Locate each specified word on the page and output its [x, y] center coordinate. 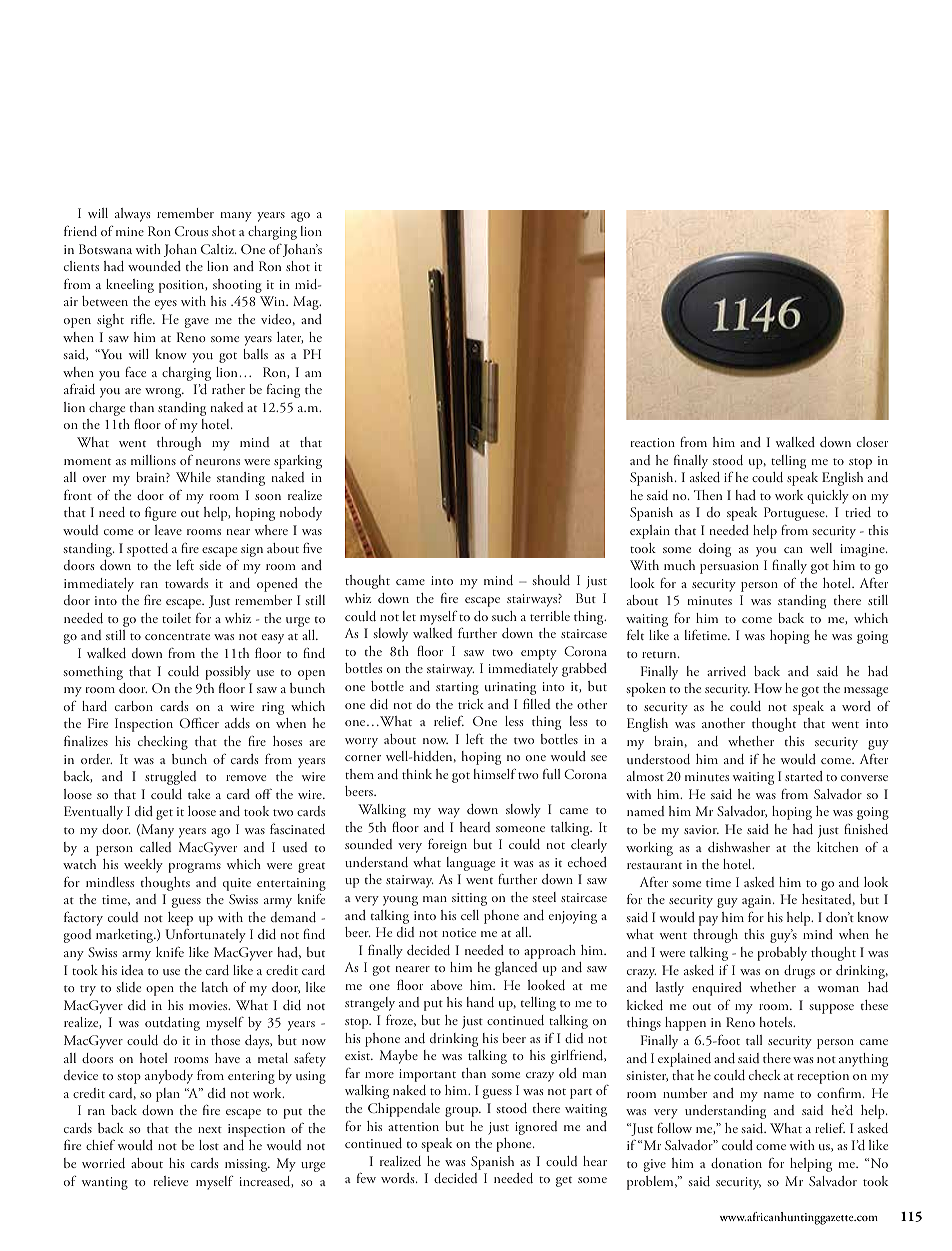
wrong [164, 393]
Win [273, 301]
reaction [652, 442]
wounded [154, 266]
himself [495, 774]
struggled [170, 778]
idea [132, 970]
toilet [176, 618]
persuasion [729, 567]
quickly [828, 497]
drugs [799, 972]
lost [209, 1145]
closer [872, 442]
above [446, 985]
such [504, 616]
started [804, 776]
